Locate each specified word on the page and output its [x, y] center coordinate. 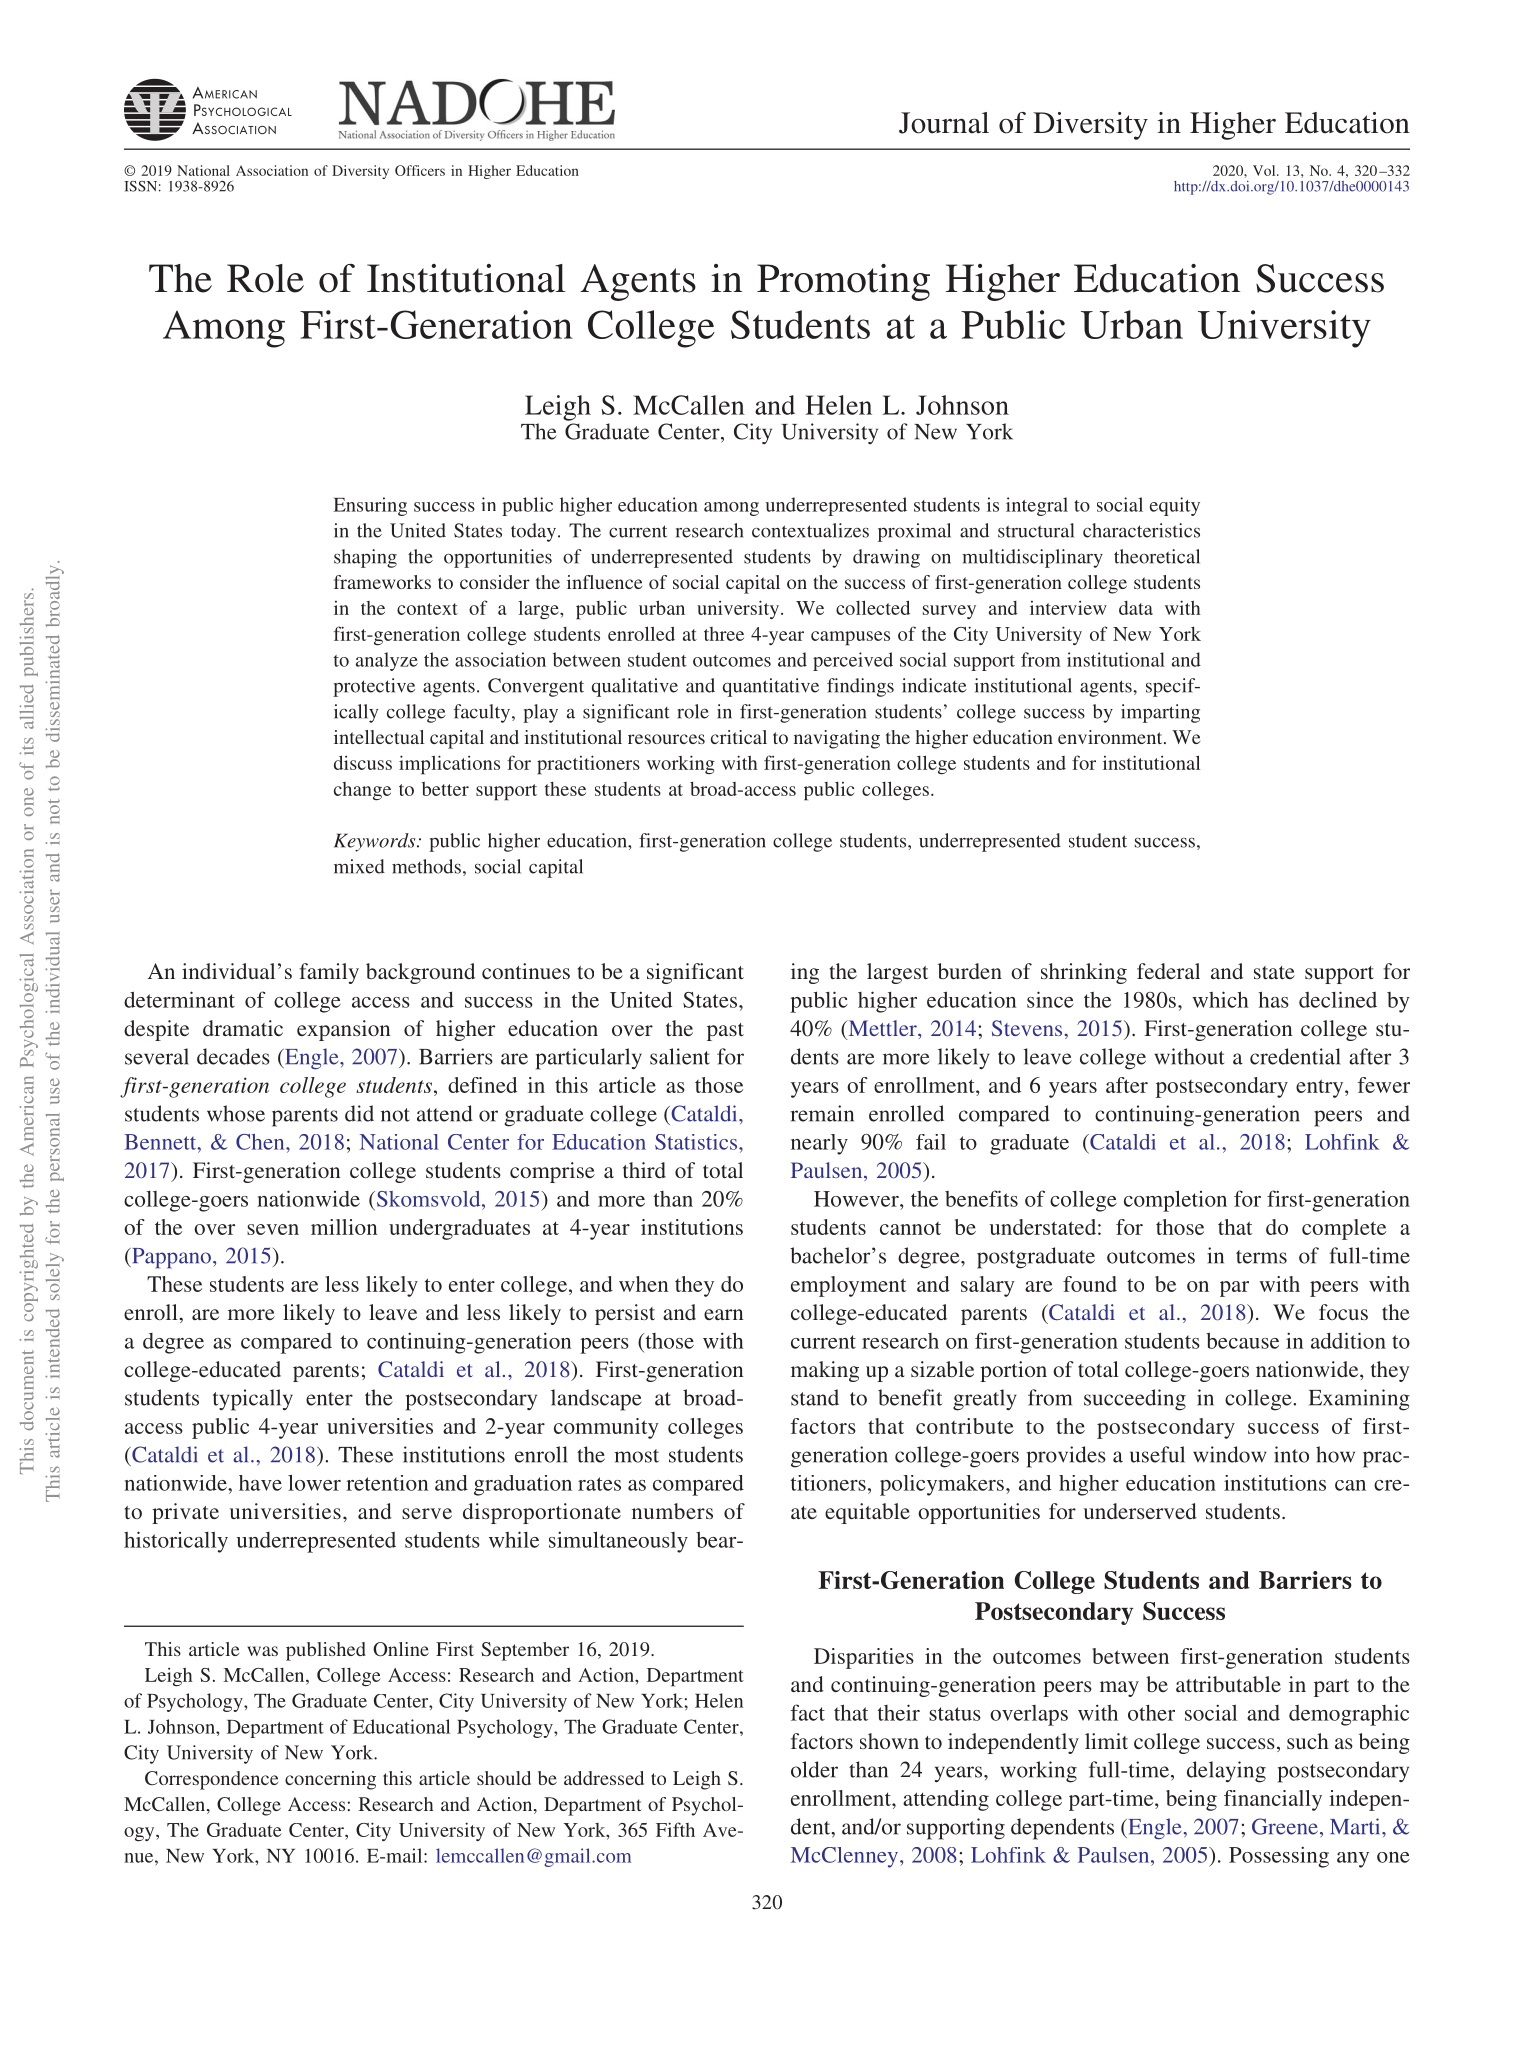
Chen [261, 1142]
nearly [819, 1144]
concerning [330, 1780]
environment [1111, 737]
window [1230, 1454]
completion [1175, 1201]
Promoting [843, 282]
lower [314, 1482]
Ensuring [370, 506]
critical [739, 737]
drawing [886, 558]
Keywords [376, 842]
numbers [672, 1511]
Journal [944, 123]
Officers [420, 170]
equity [1175, 506]
